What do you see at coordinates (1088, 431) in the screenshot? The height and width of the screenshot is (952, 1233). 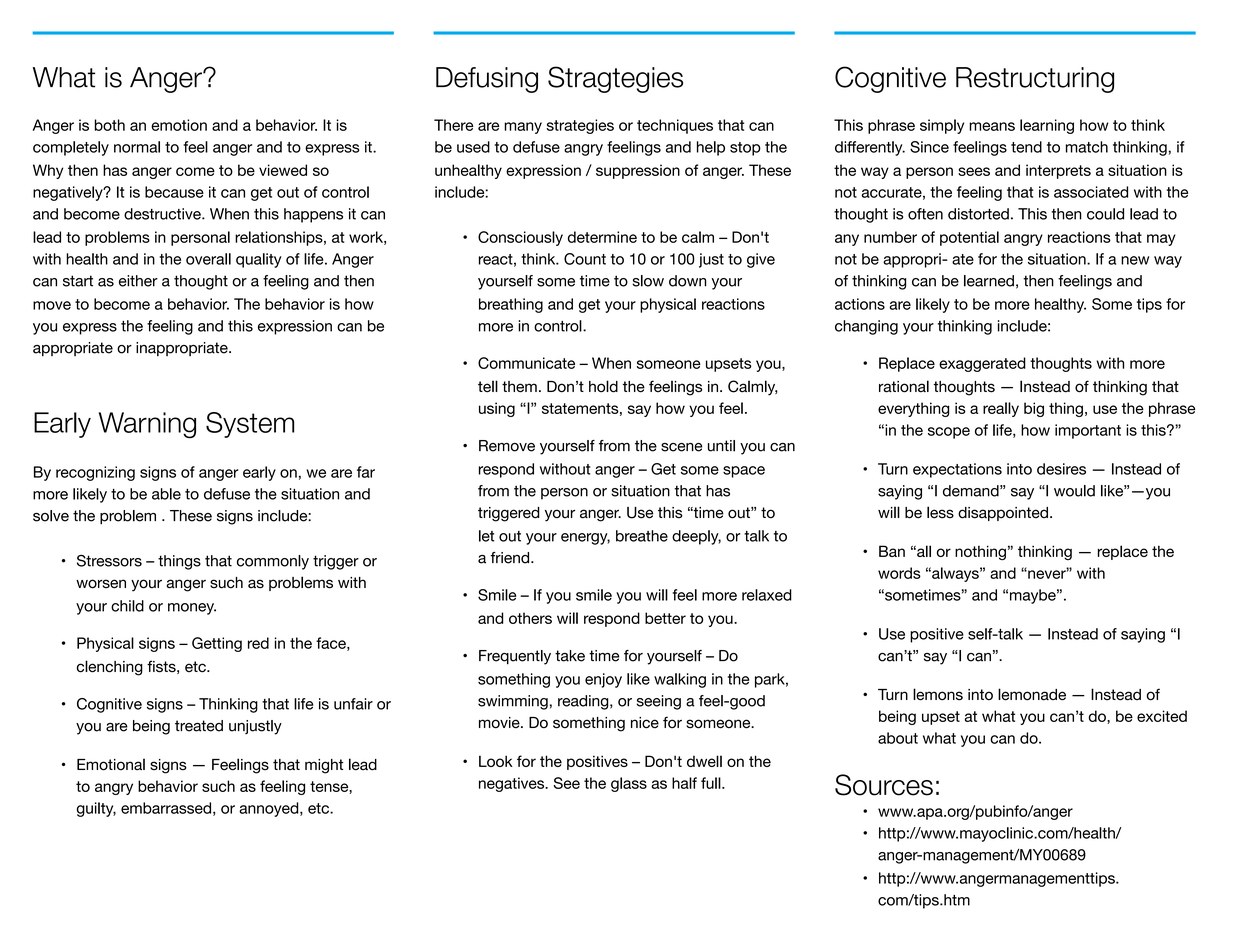 I see `important` at bounding box center [1088, 431].
